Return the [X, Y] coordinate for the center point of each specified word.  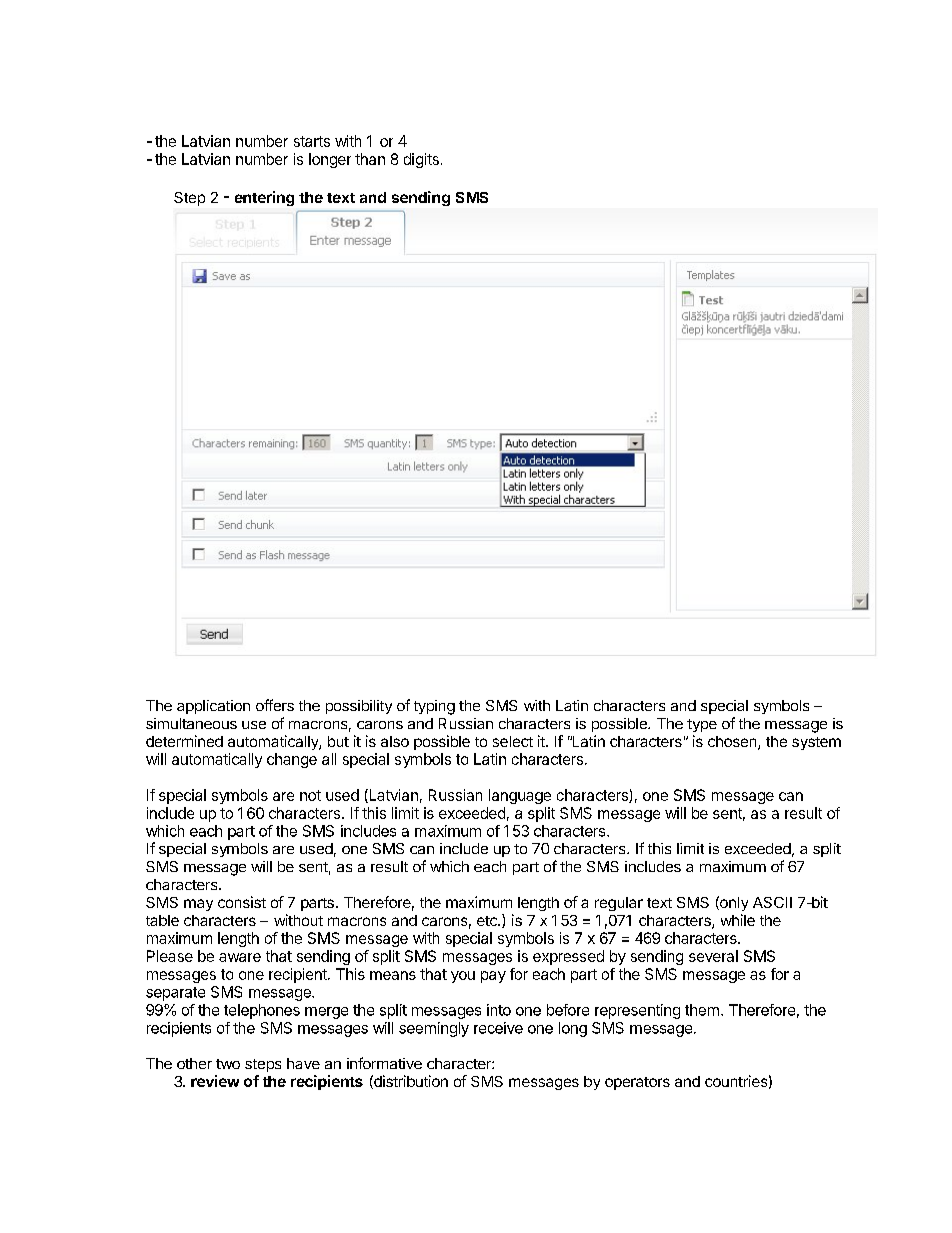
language [520, 796]
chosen [733, 743]
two [228, 1064]
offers [275, 705]
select [513, 741]
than [370, 159]
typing [434, 707]
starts [312, 141]
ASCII [772, 902]
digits [421, 160]
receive [498, 1028]
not [310, 795]
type [702, 725]
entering [264, 198]
